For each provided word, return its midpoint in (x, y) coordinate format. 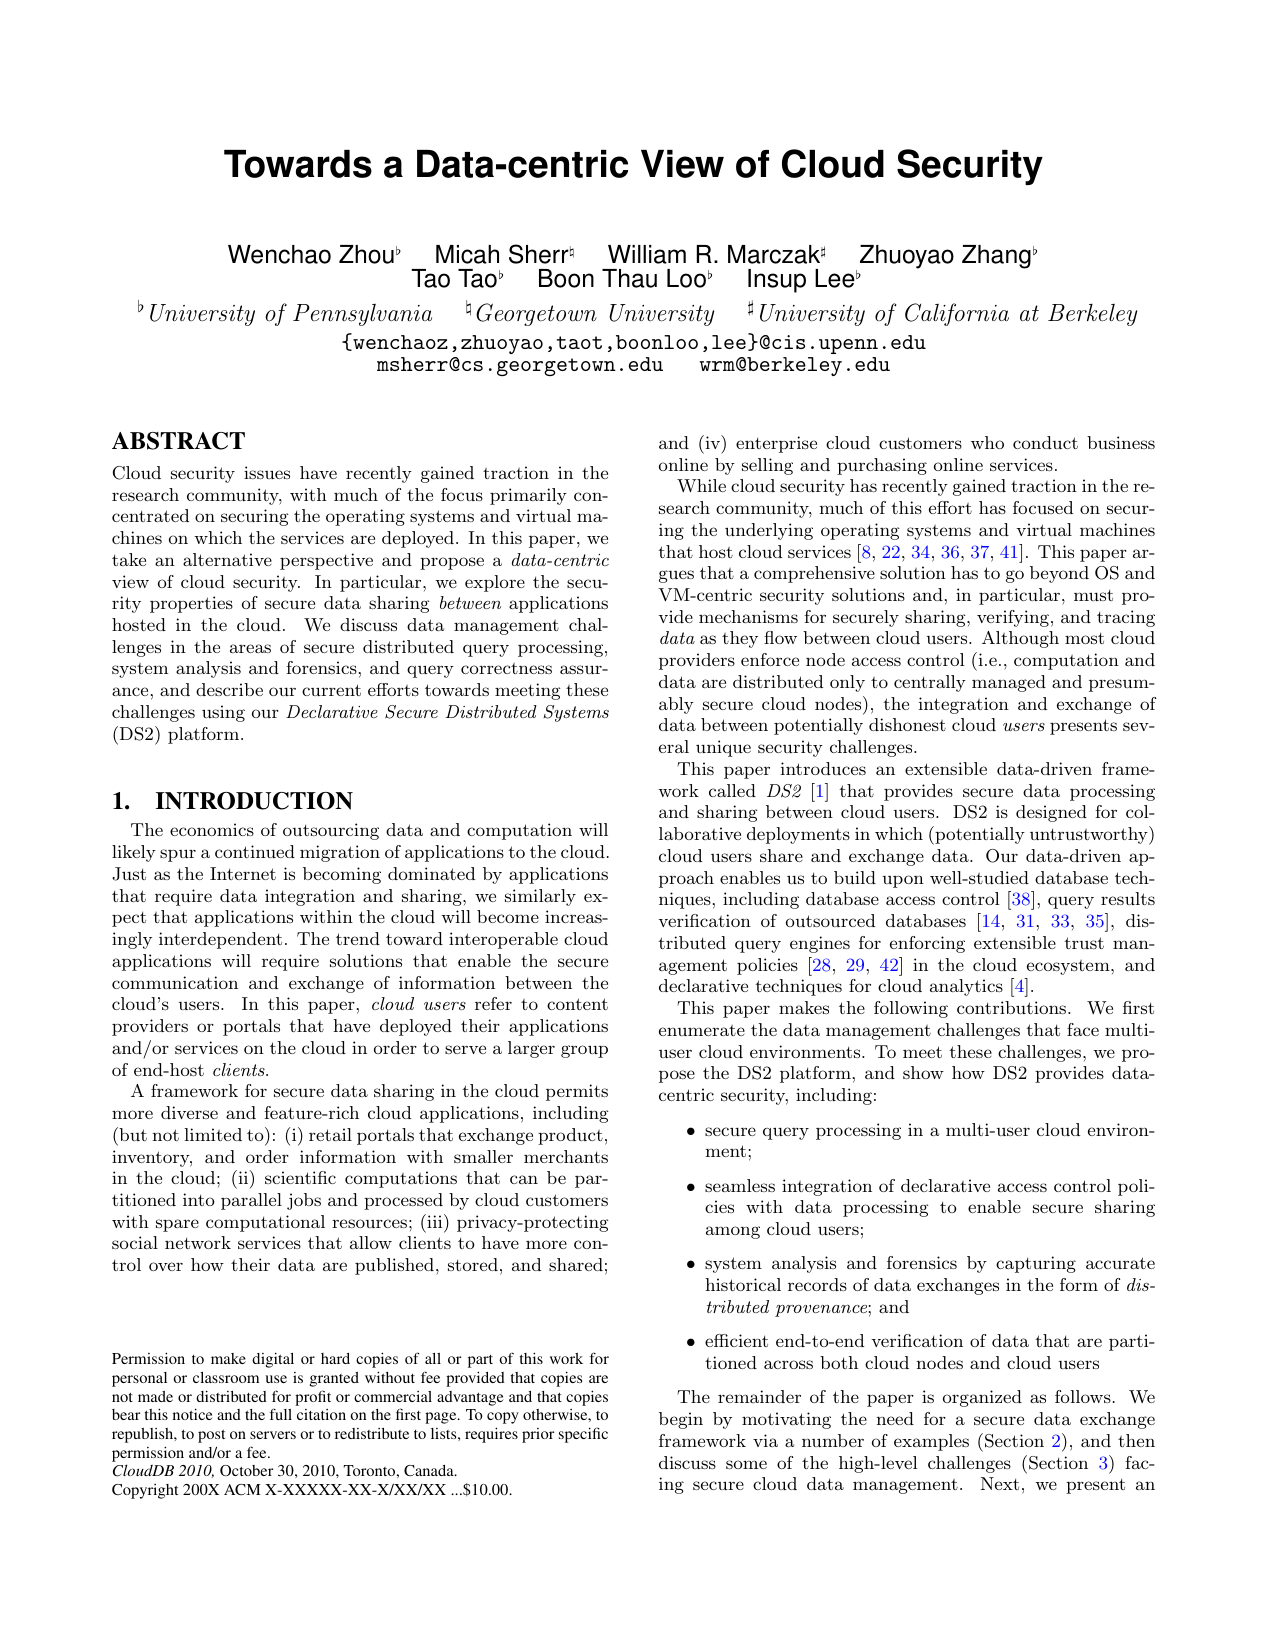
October (246, 1470)
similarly (540, 897)
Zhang (996, 257)
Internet (243, 873)
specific (583, 1435)
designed (1051, 813)
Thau (629, 278)
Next (1000, 1483)
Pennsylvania (362, 315)
